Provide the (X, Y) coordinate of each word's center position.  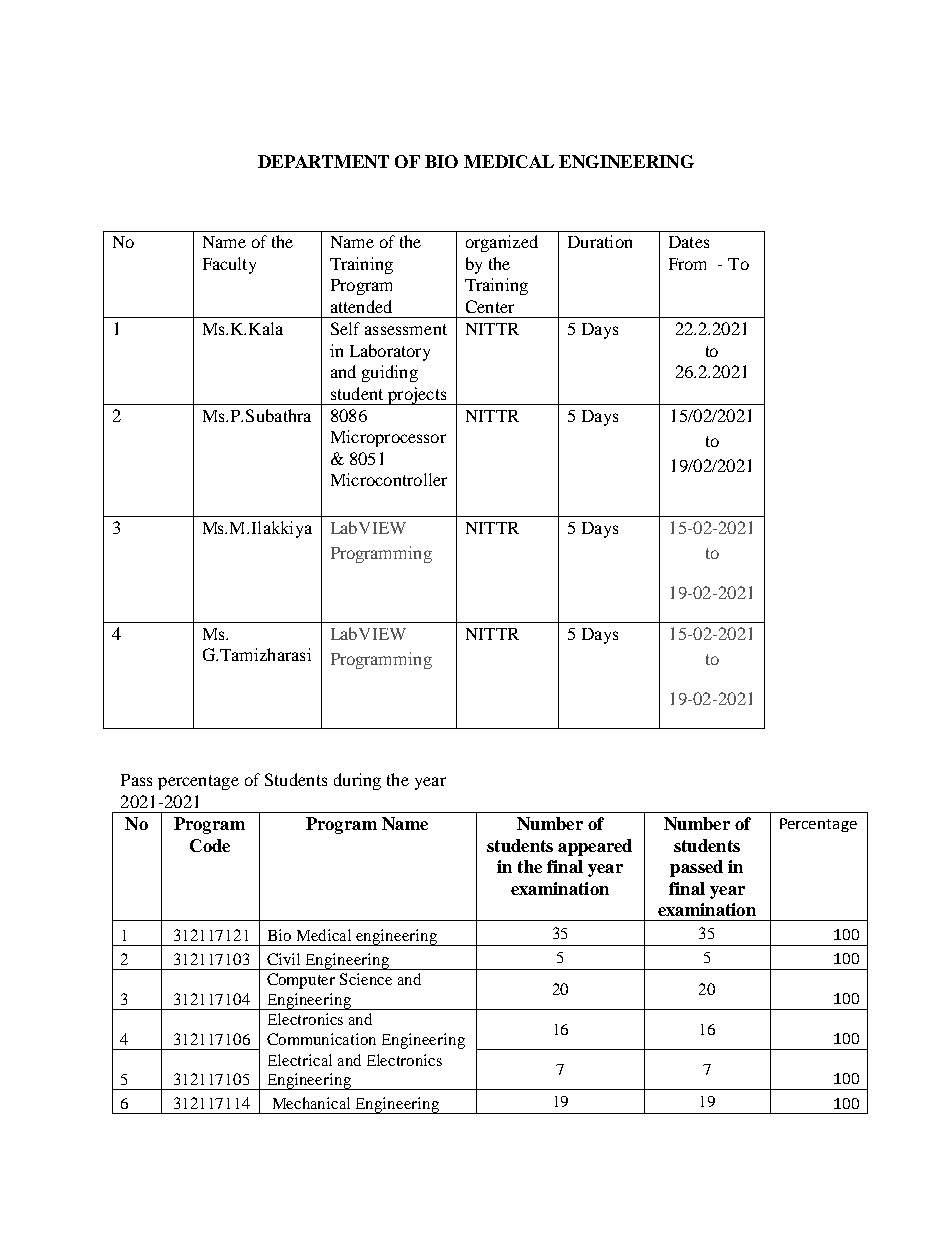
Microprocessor (388, 438)
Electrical (300, 1060)
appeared (595, 847)
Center (490, 306)
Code (210, 845)
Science (366, 979)
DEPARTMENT (323, 161)
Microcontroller (389, 479)
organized (502, 243)
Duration (600, 241)
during (357, 781)
